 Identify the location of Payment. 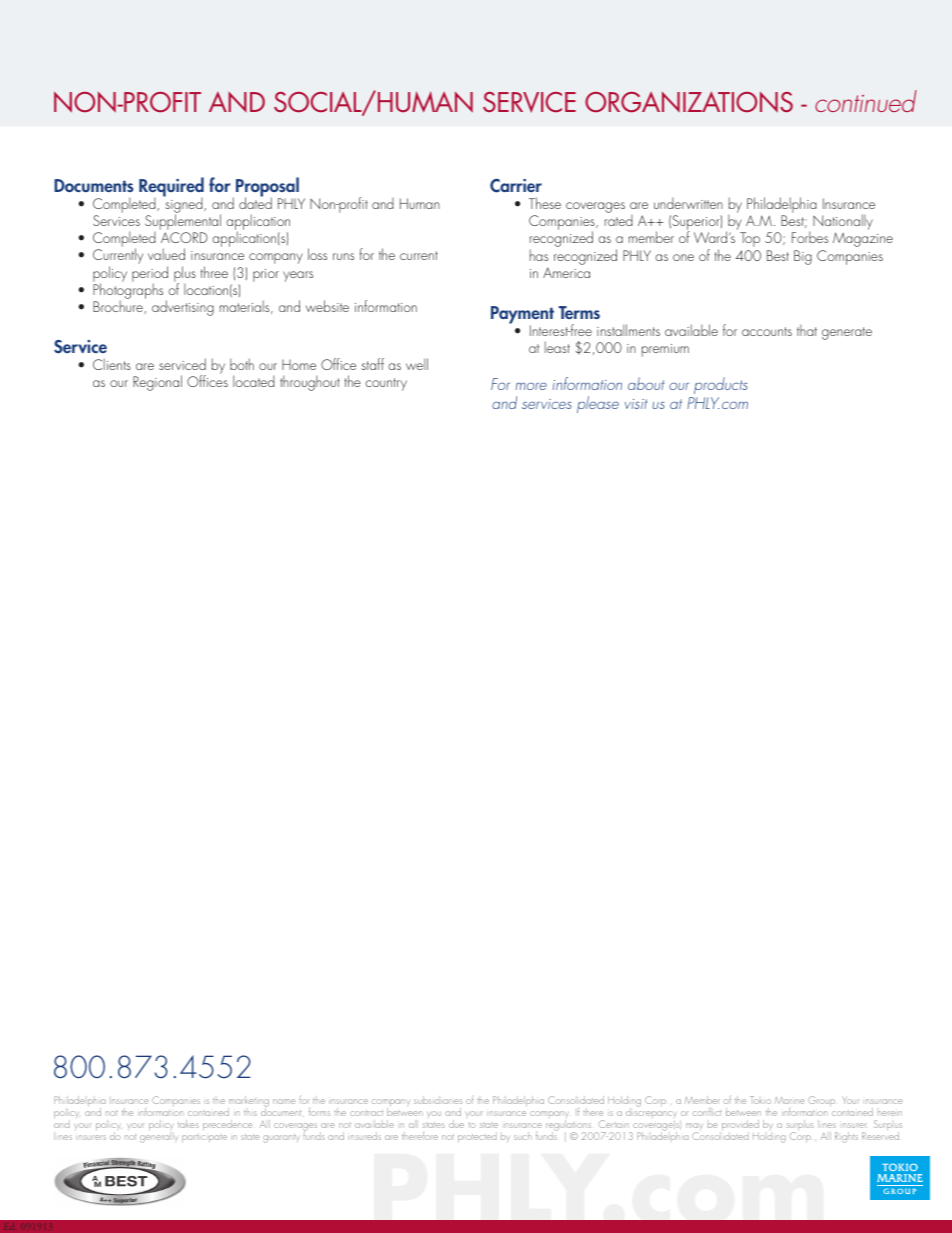
(522, 316).
